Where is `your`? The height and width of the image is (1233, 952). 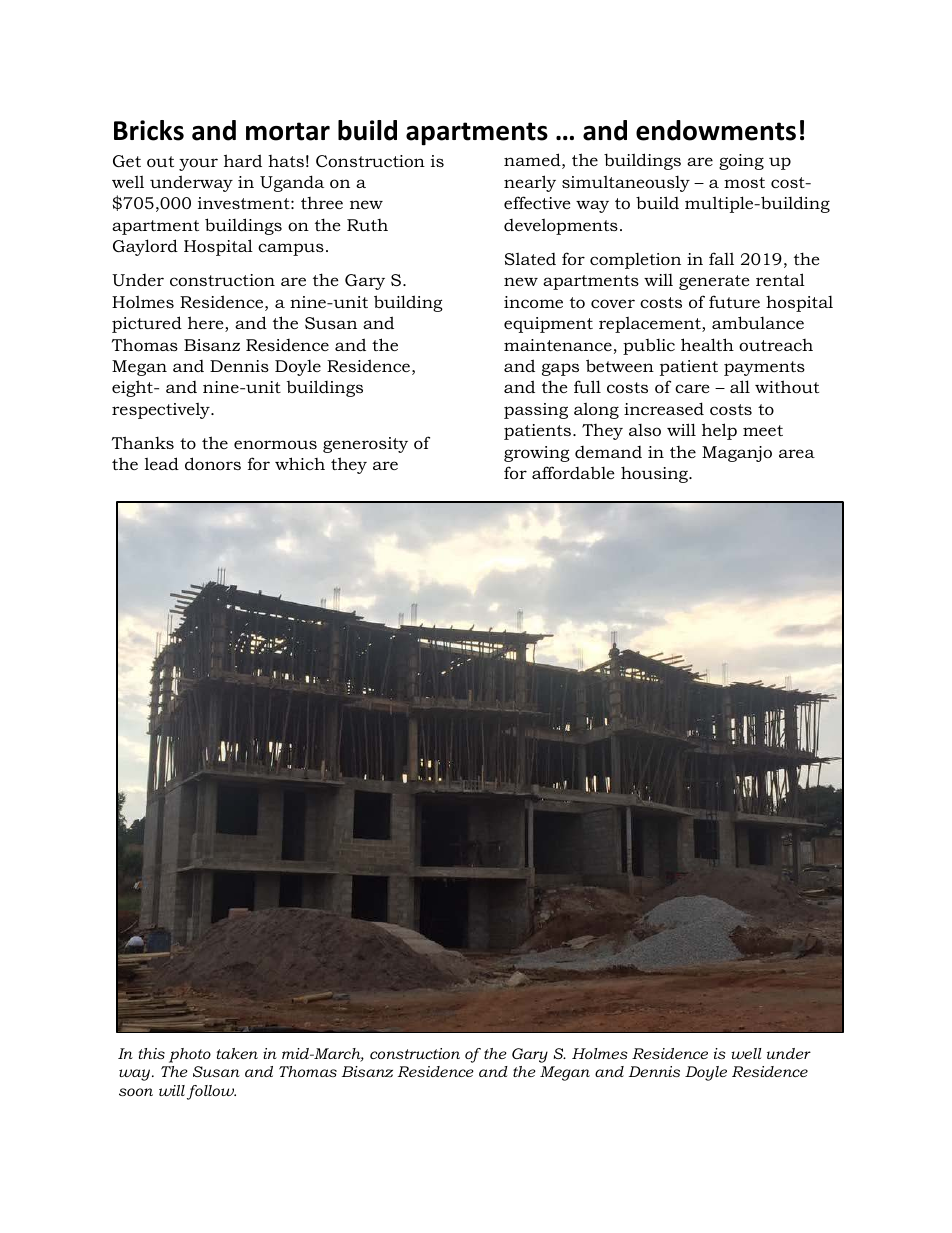
your is located at coordinates (198, 164).
